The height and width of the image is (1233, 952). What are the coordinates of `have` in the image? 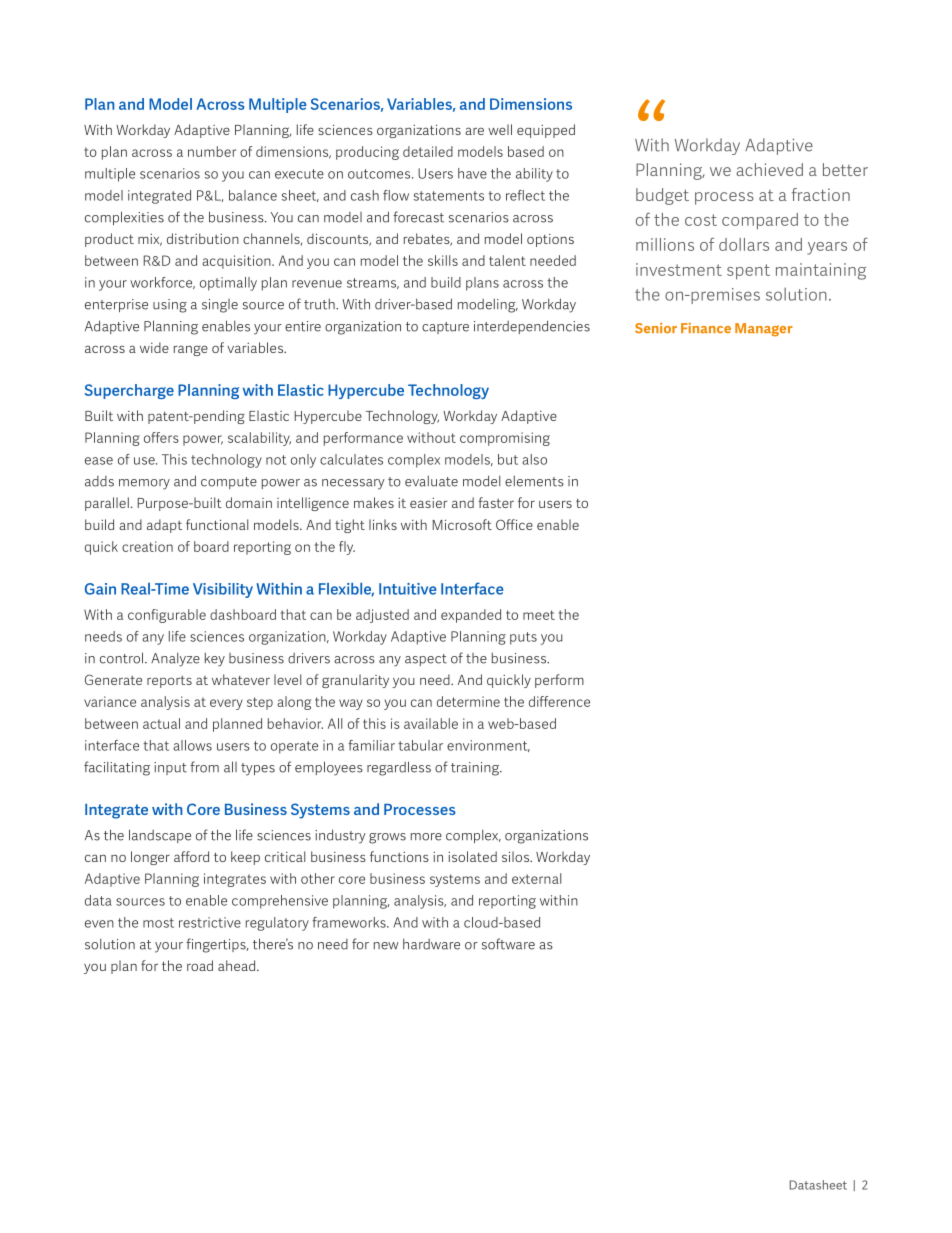 It's located at (472, 173).
